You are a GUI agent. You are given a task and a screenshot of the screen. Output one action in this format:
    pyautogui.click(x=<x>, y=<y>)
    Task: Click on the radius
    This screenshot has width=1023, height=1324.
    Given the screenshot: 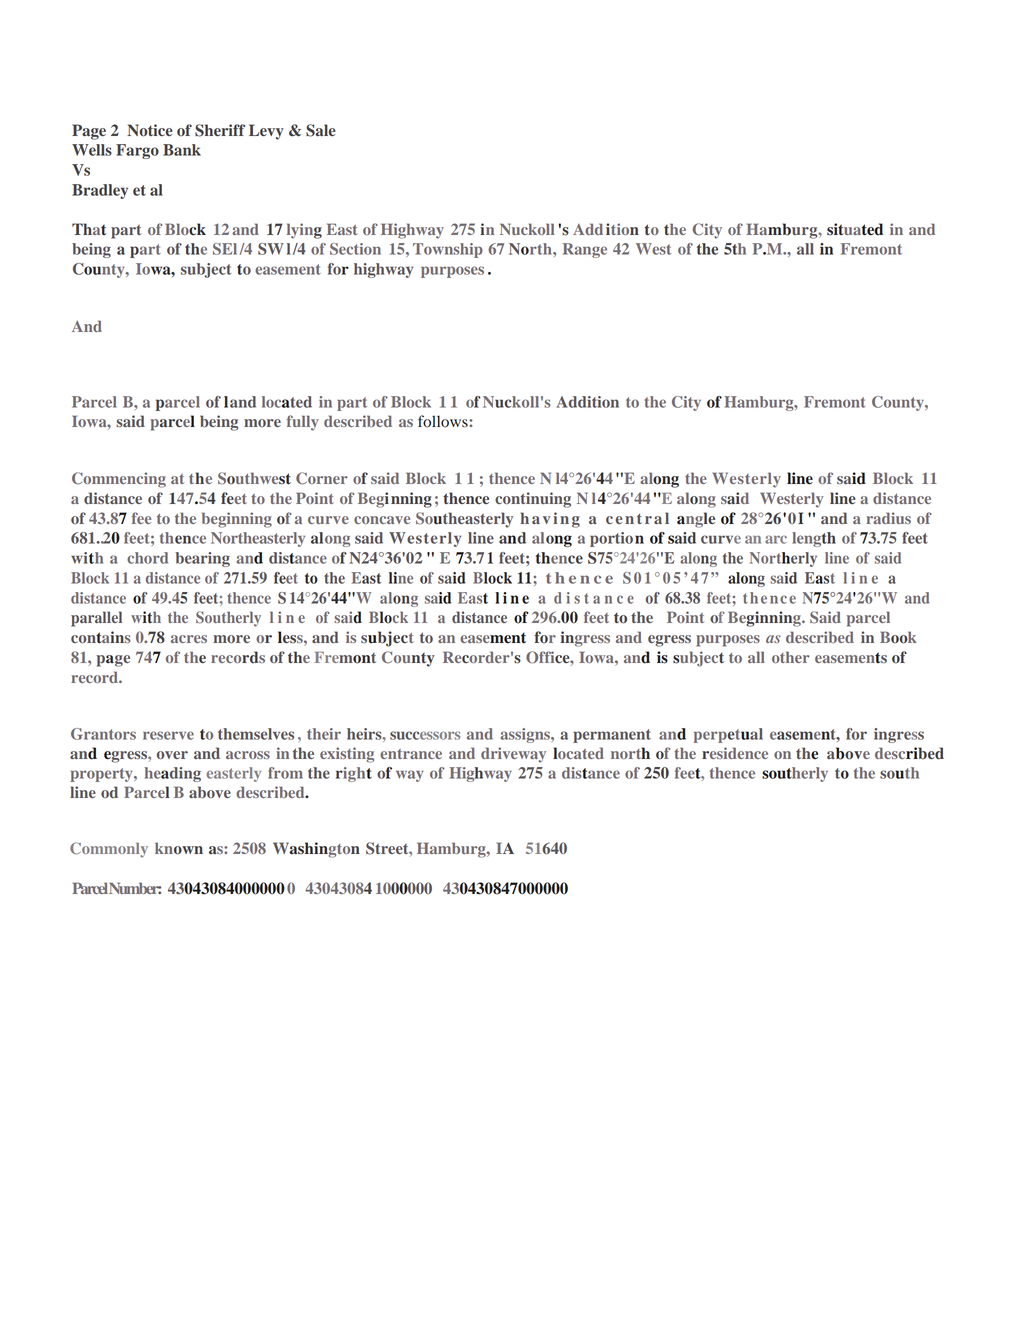 What is the action you would take?
    pyautogui.click(x=888, y=518)
